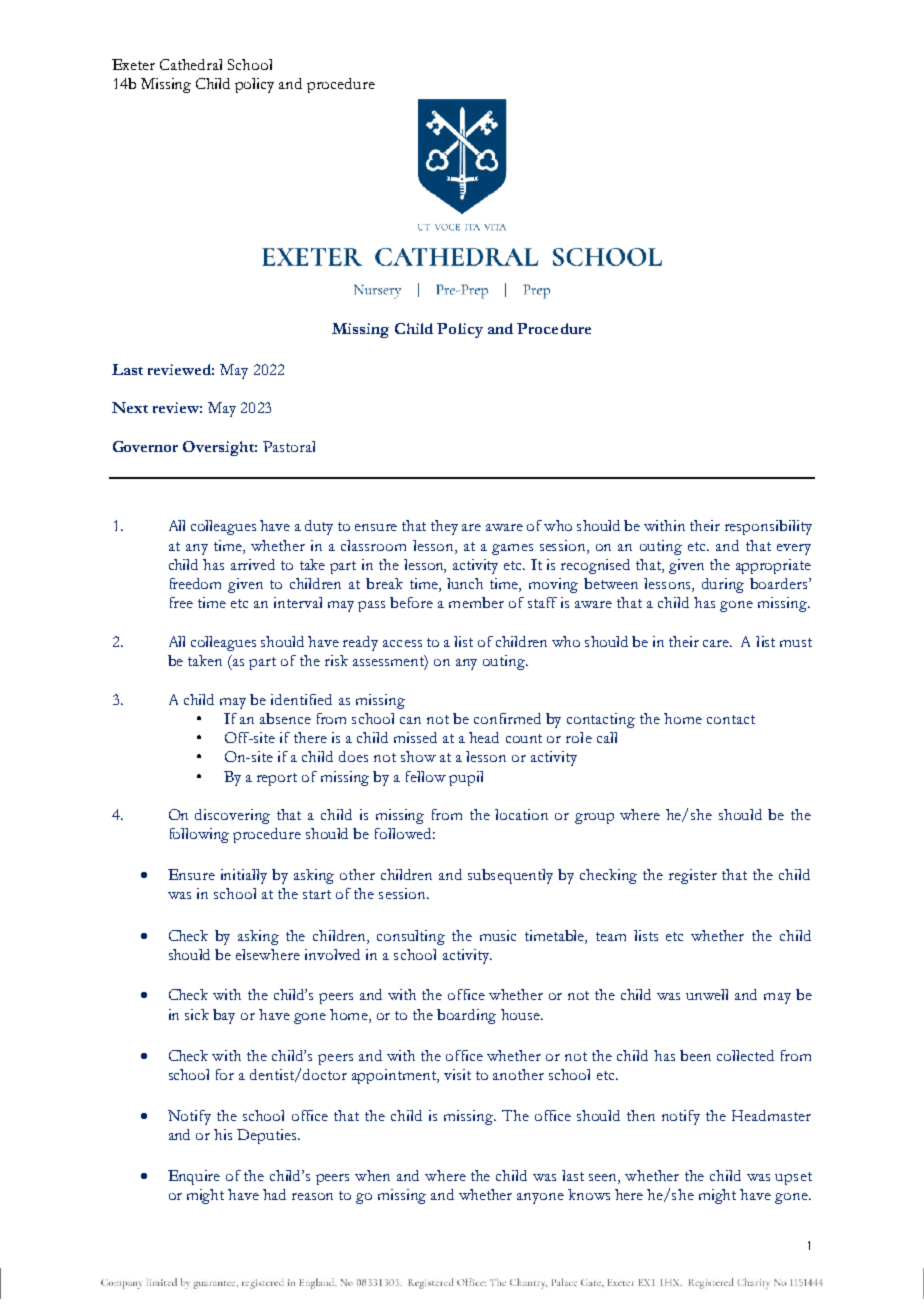 The image size is (924, 1308). I want to click on arrived, so click(253, 564).
